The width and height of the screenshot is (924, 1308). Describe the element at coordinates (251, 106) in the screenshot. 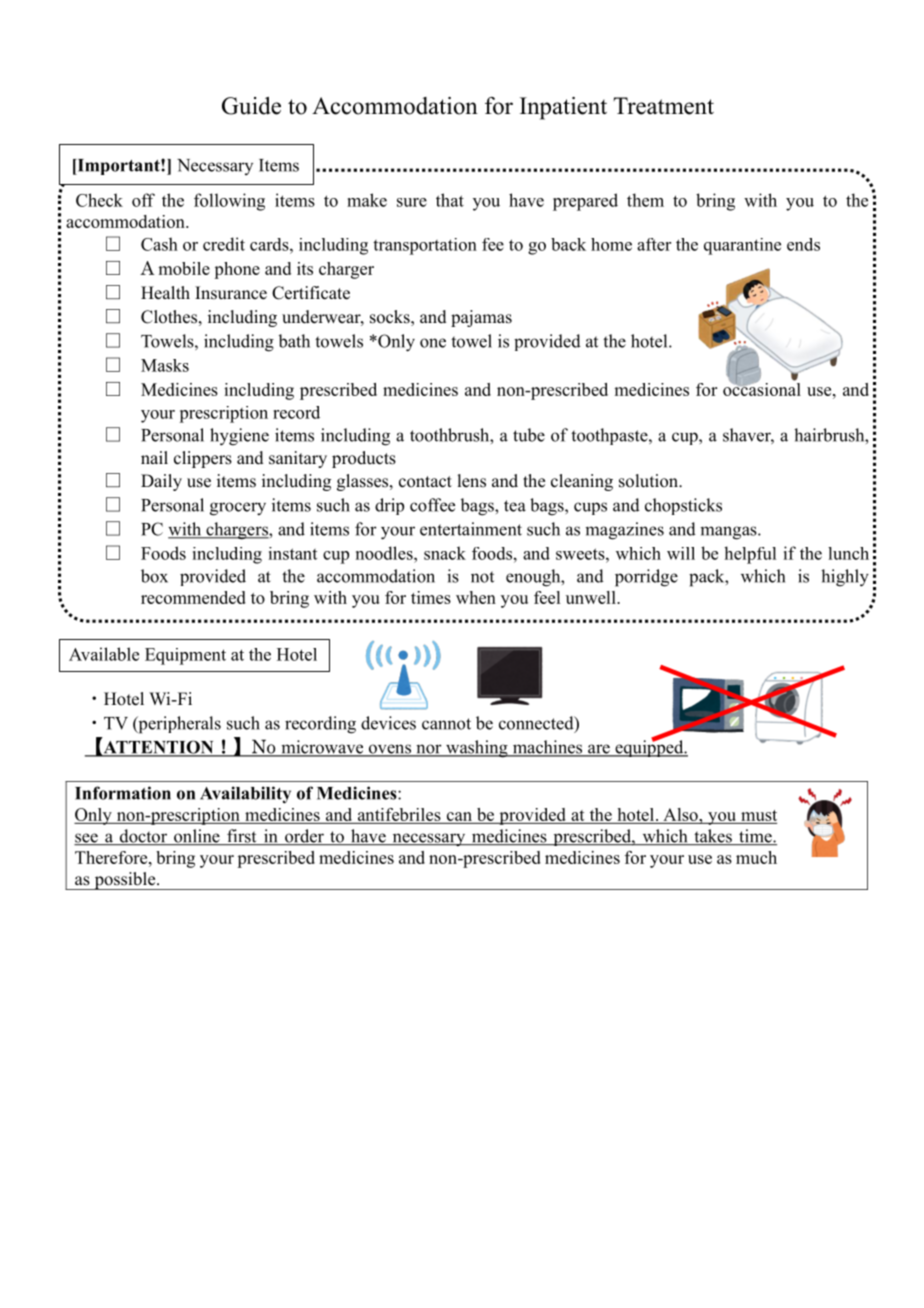

I see `Guide` at that location.
